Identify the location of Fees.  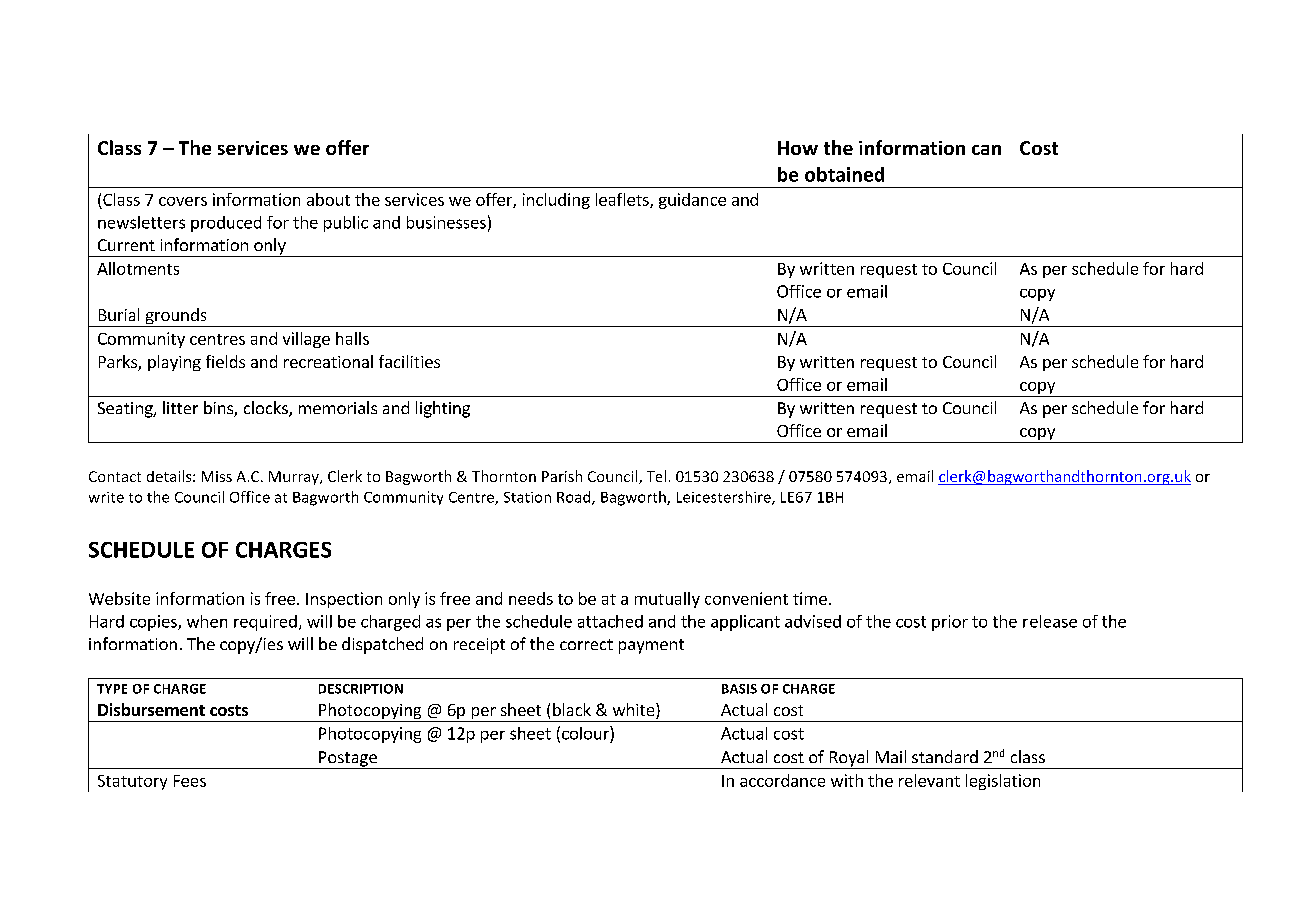
(190, 781).
